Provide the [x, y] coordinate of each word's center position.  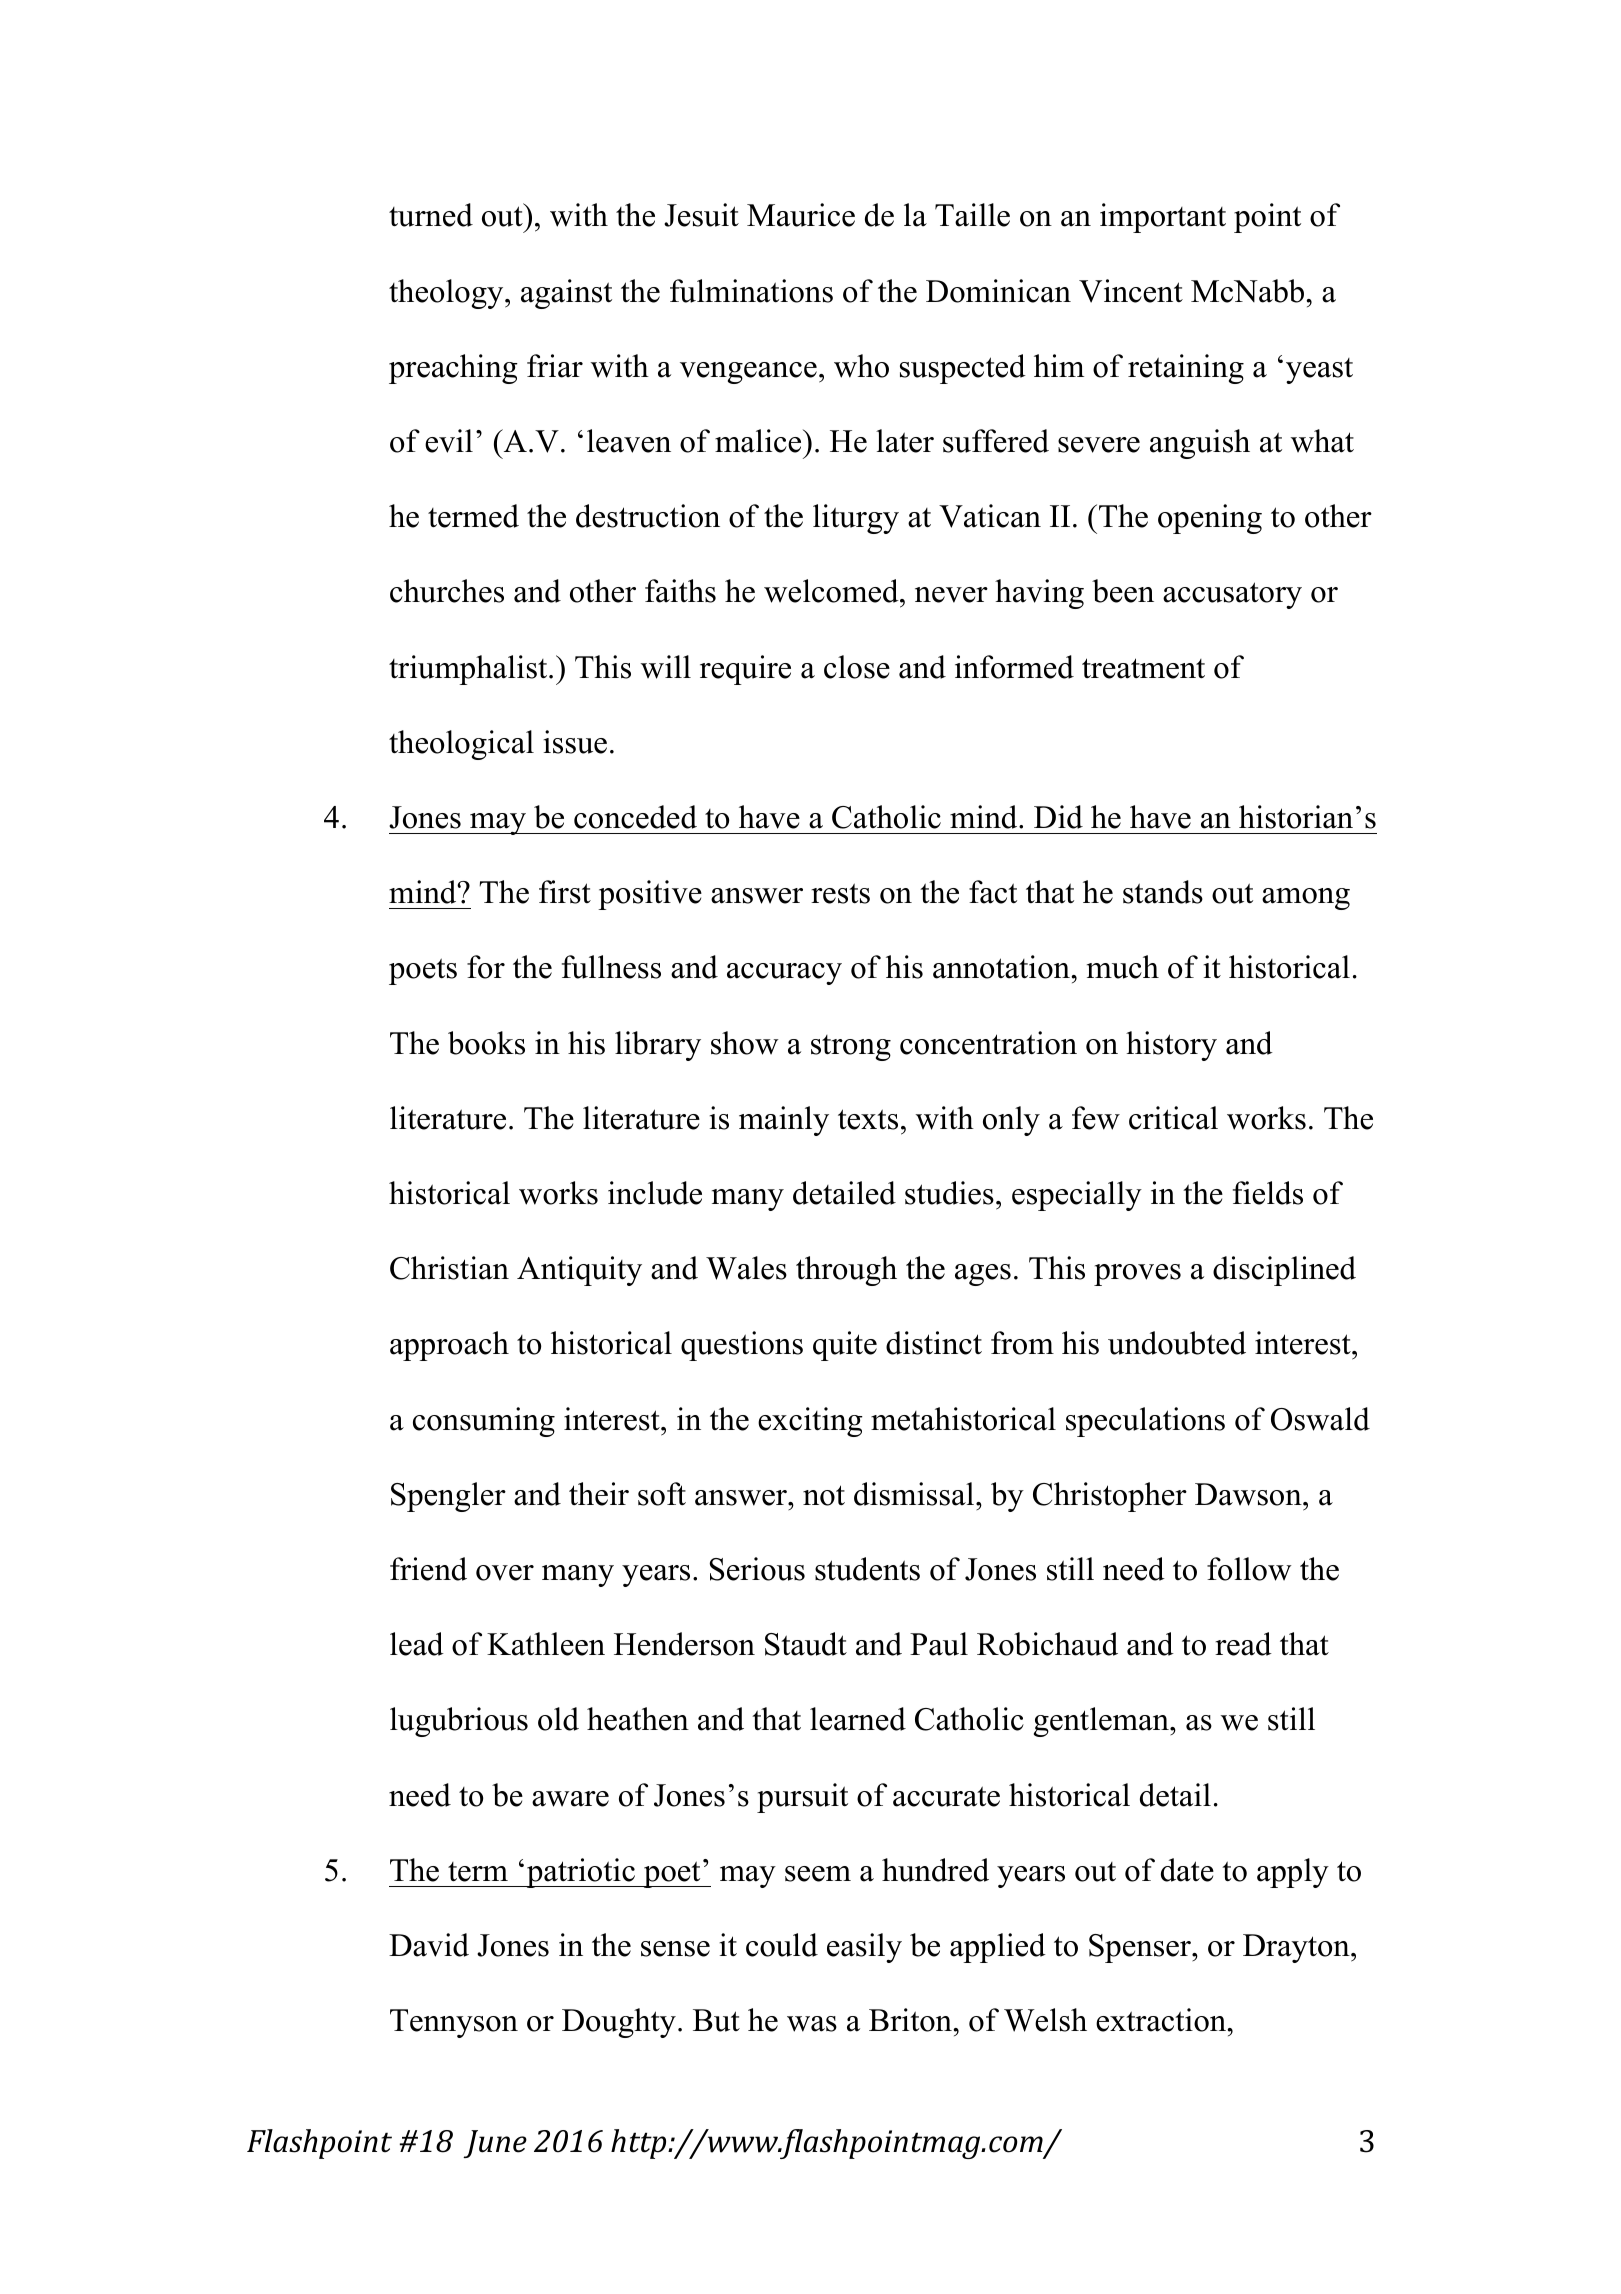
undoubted [1177, 1343]
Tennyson [454, 2023]
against [566, 294]
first [565, 892]
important [1163, 218]
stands [1163, 892]
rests [840, 893]
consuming [484, 1422]
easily [864, 1948]
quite [845, 1346]
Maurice [801, 215]
